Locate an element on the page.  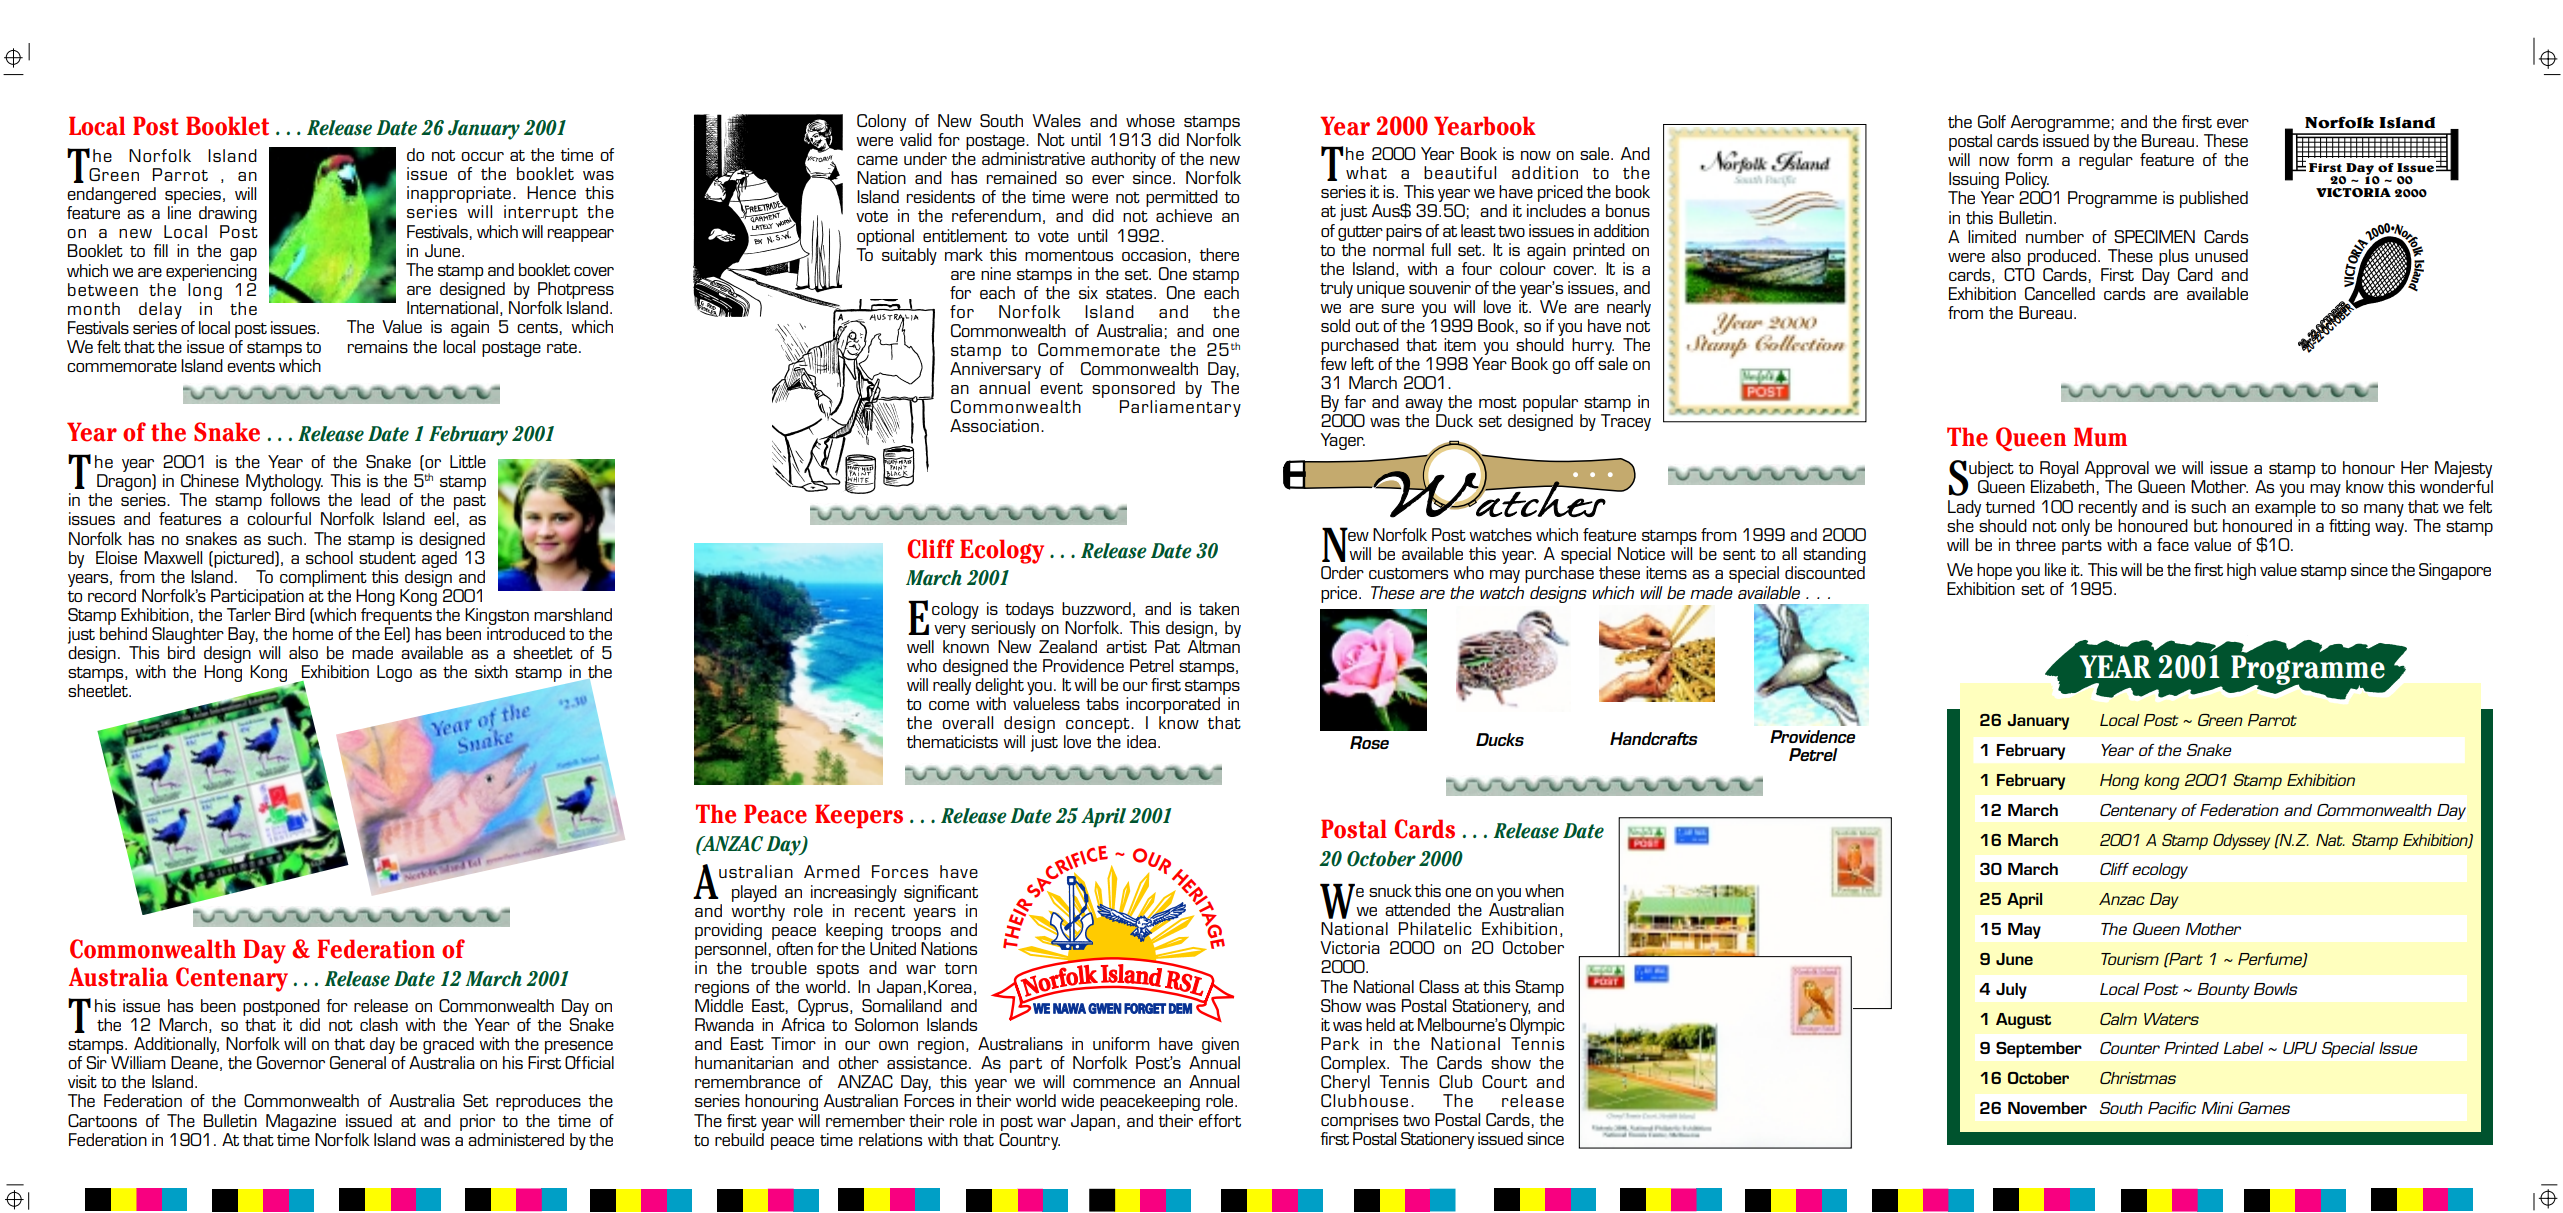
November is located at coordinates (2047, 1108).
